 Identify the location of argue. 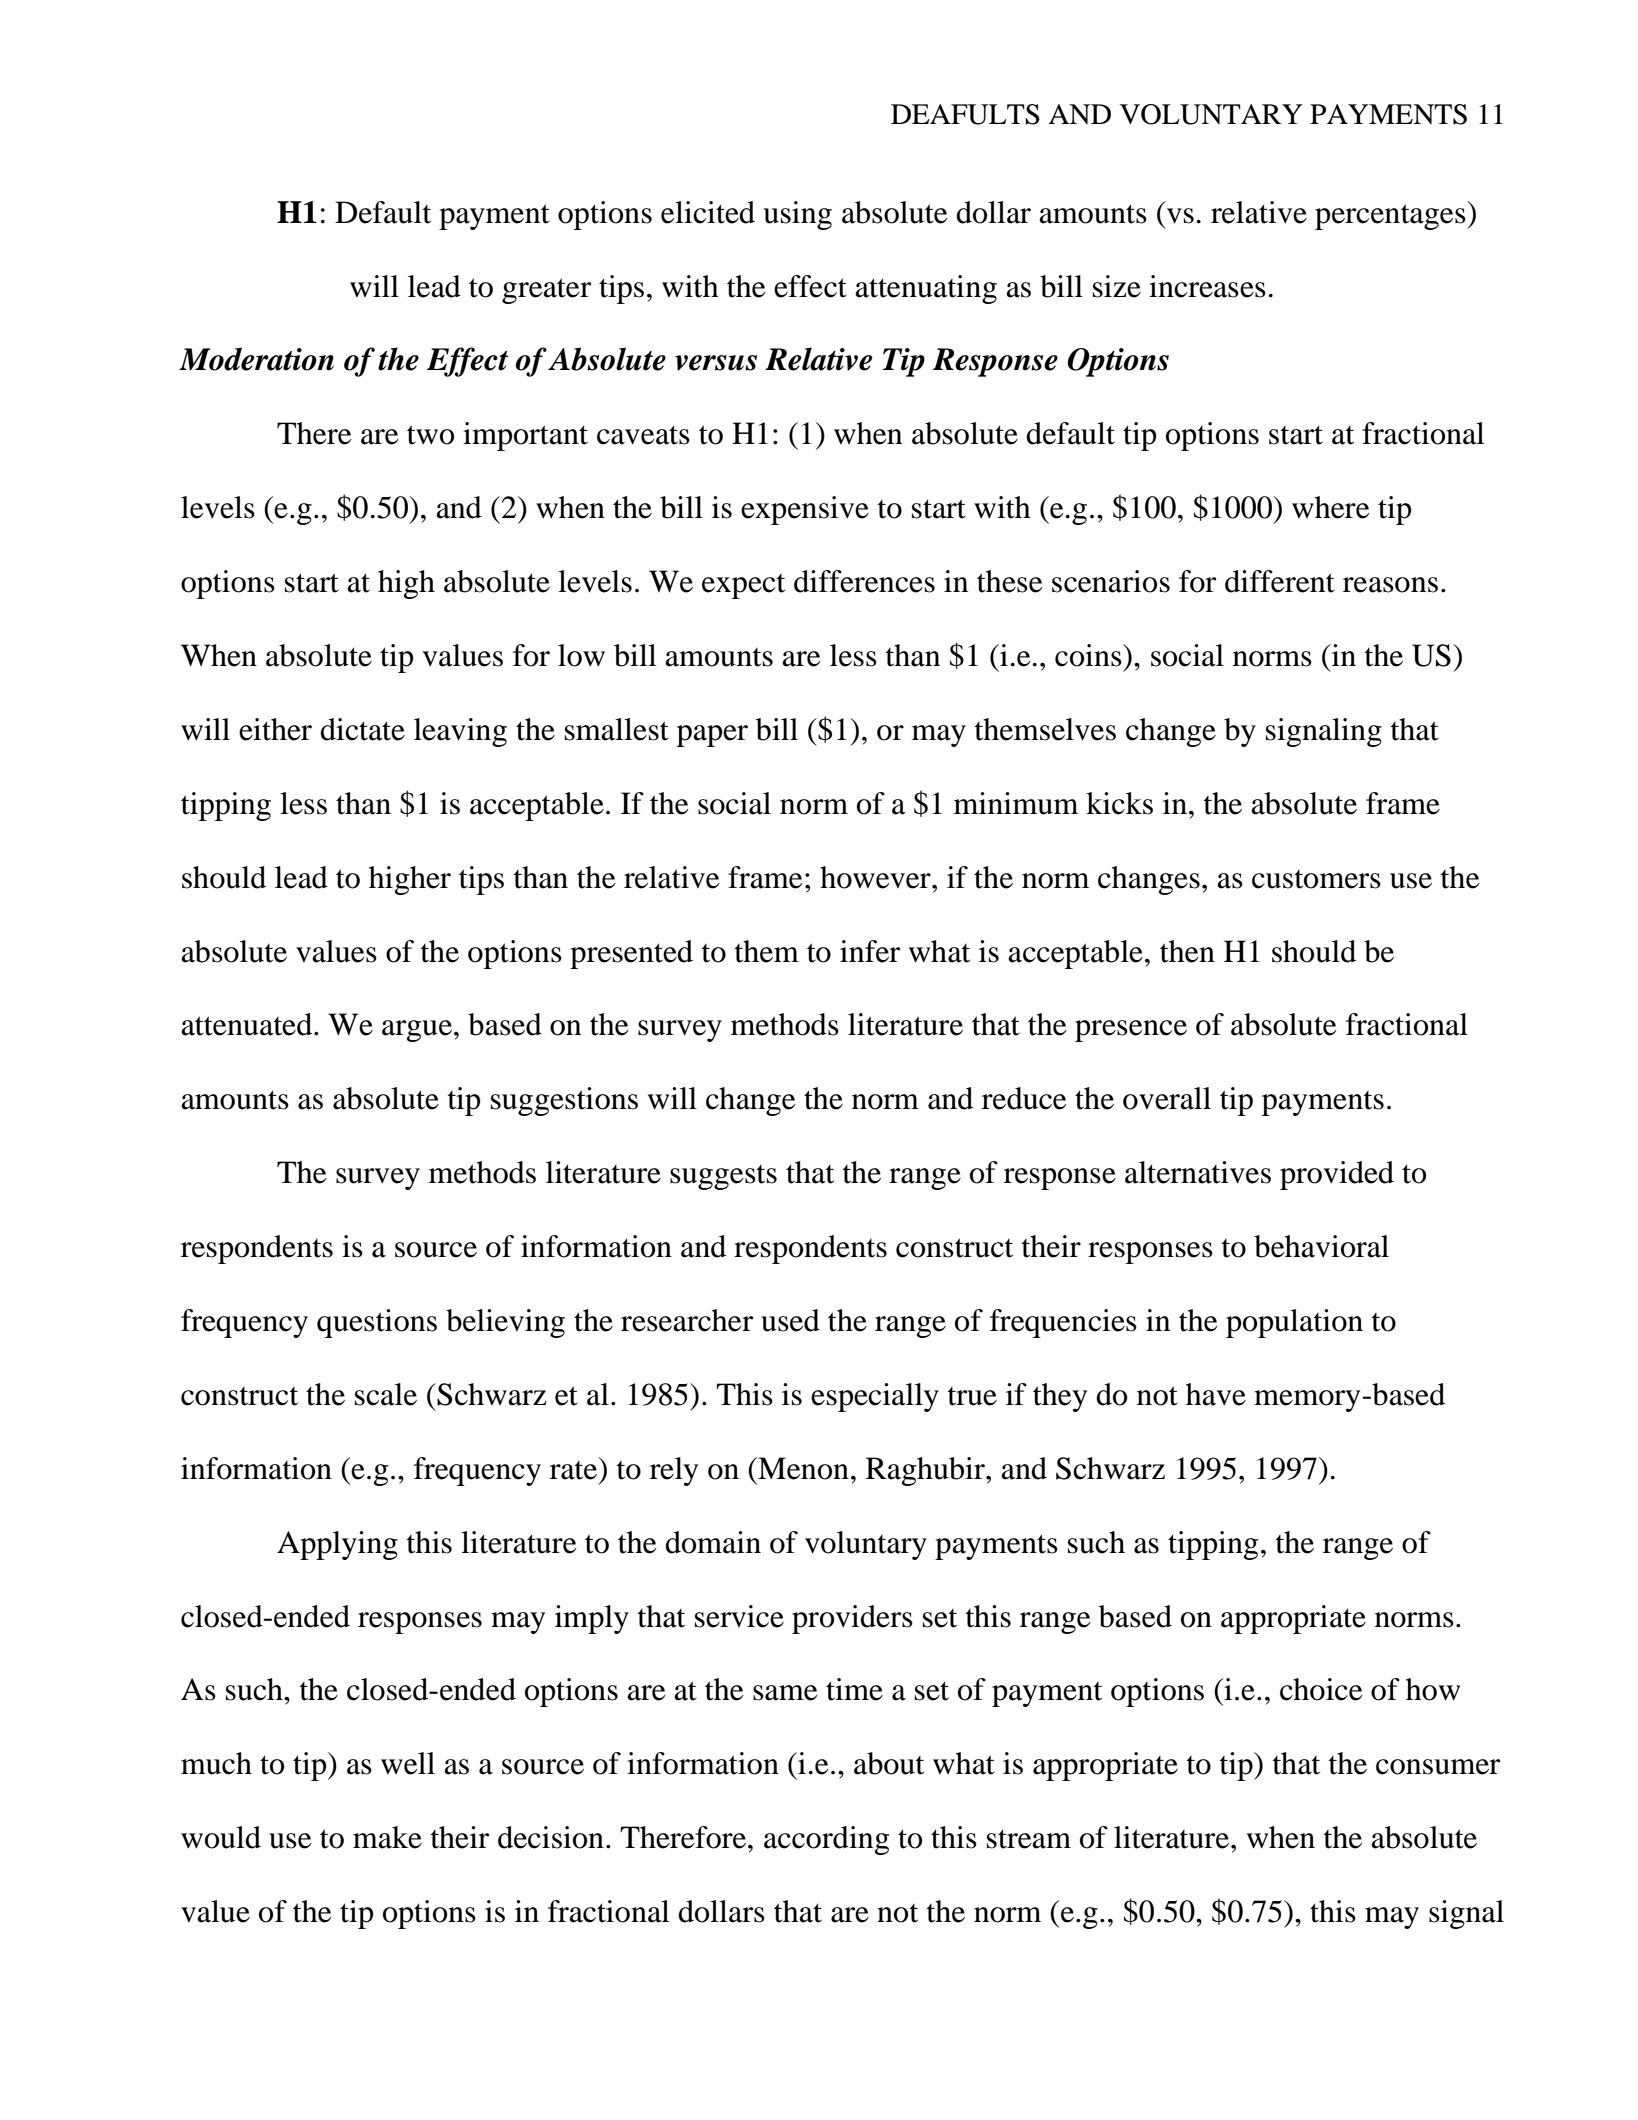
(418, 1031).
